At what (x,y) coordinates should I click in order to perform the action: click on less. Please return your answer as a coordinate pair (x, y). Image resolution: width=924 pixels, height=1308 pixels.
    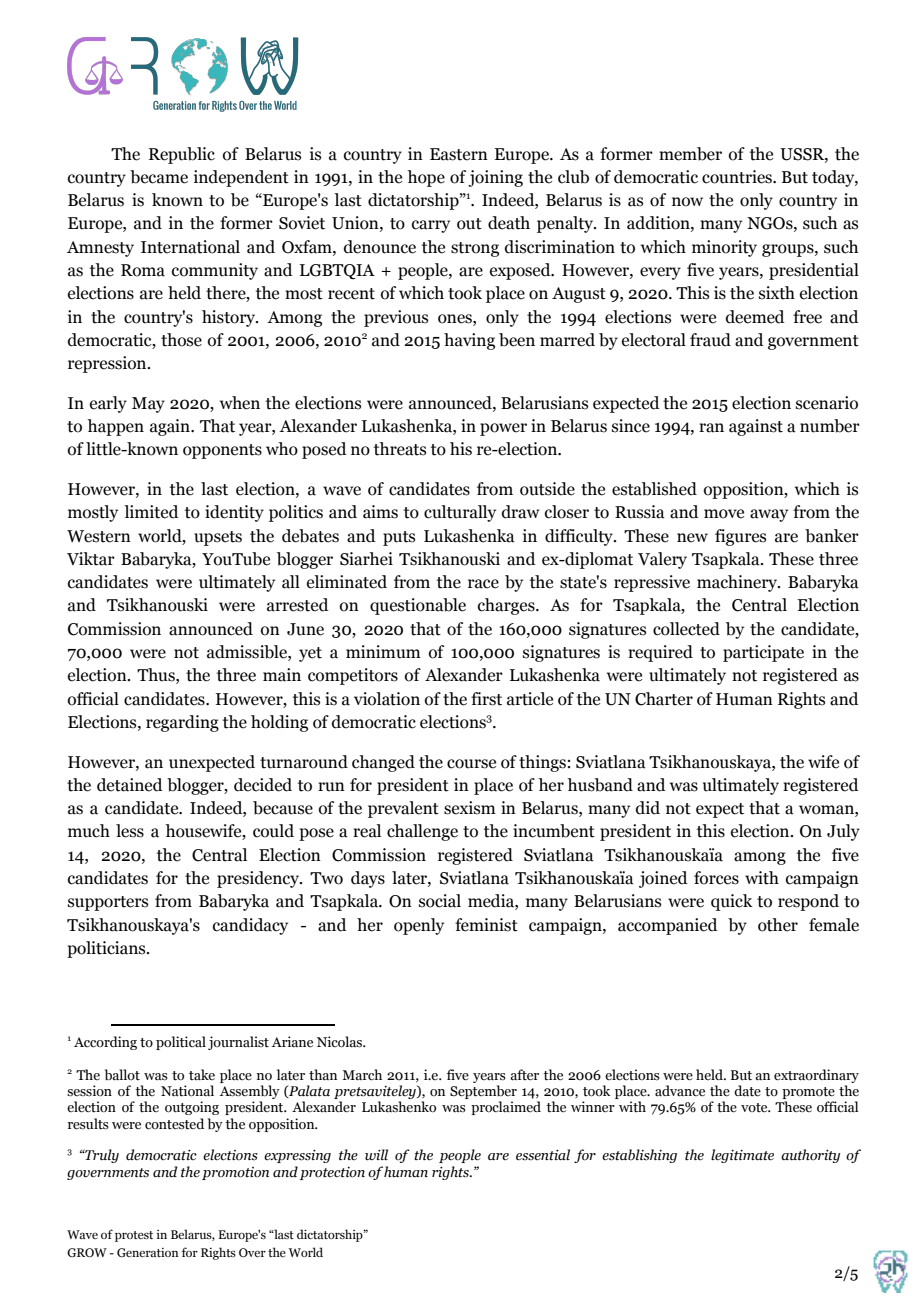
    Looking at the image, I should click on (130, 831).
